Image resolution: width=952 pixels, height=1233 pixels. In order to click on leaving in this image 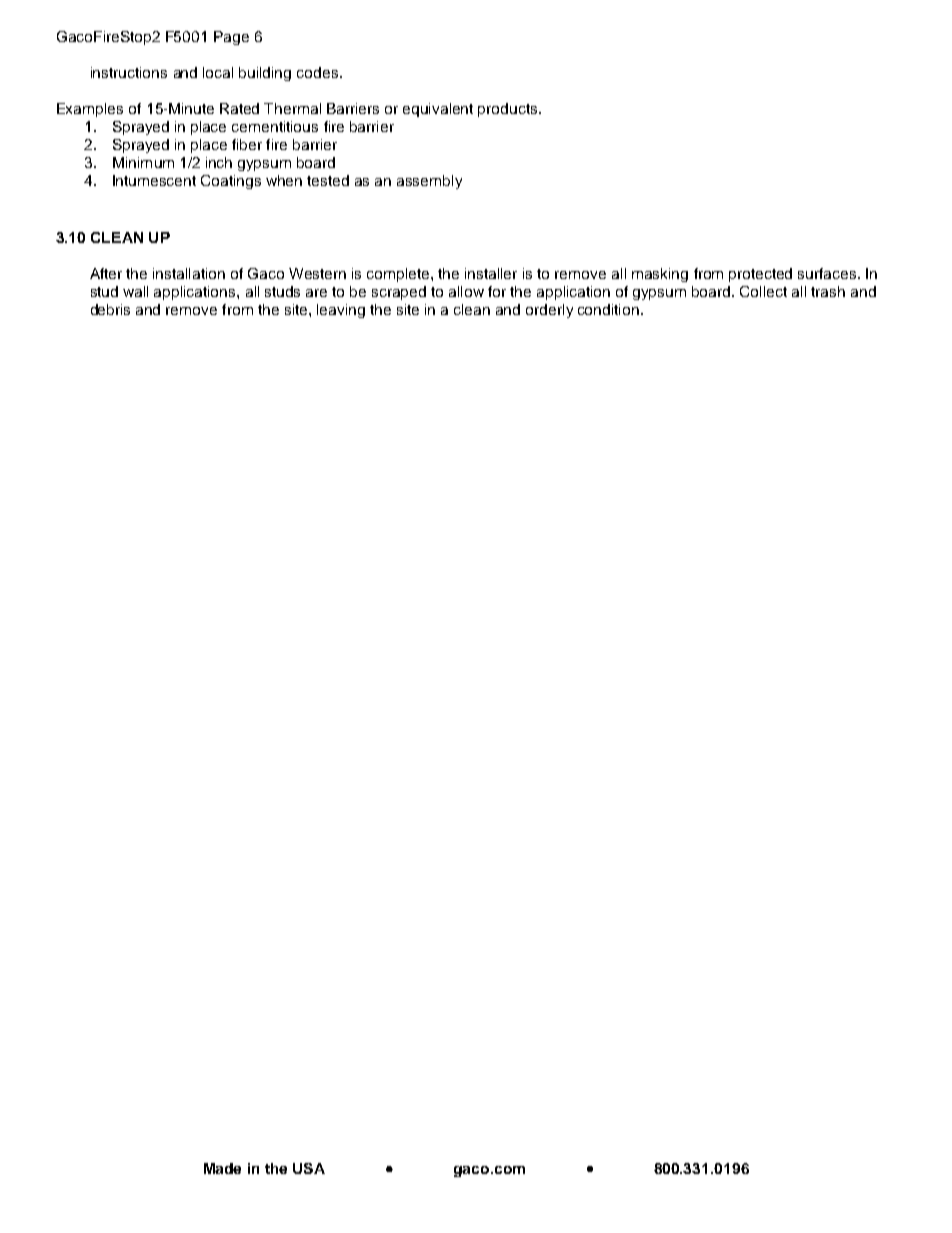, I will do `click(341, 311)`.
